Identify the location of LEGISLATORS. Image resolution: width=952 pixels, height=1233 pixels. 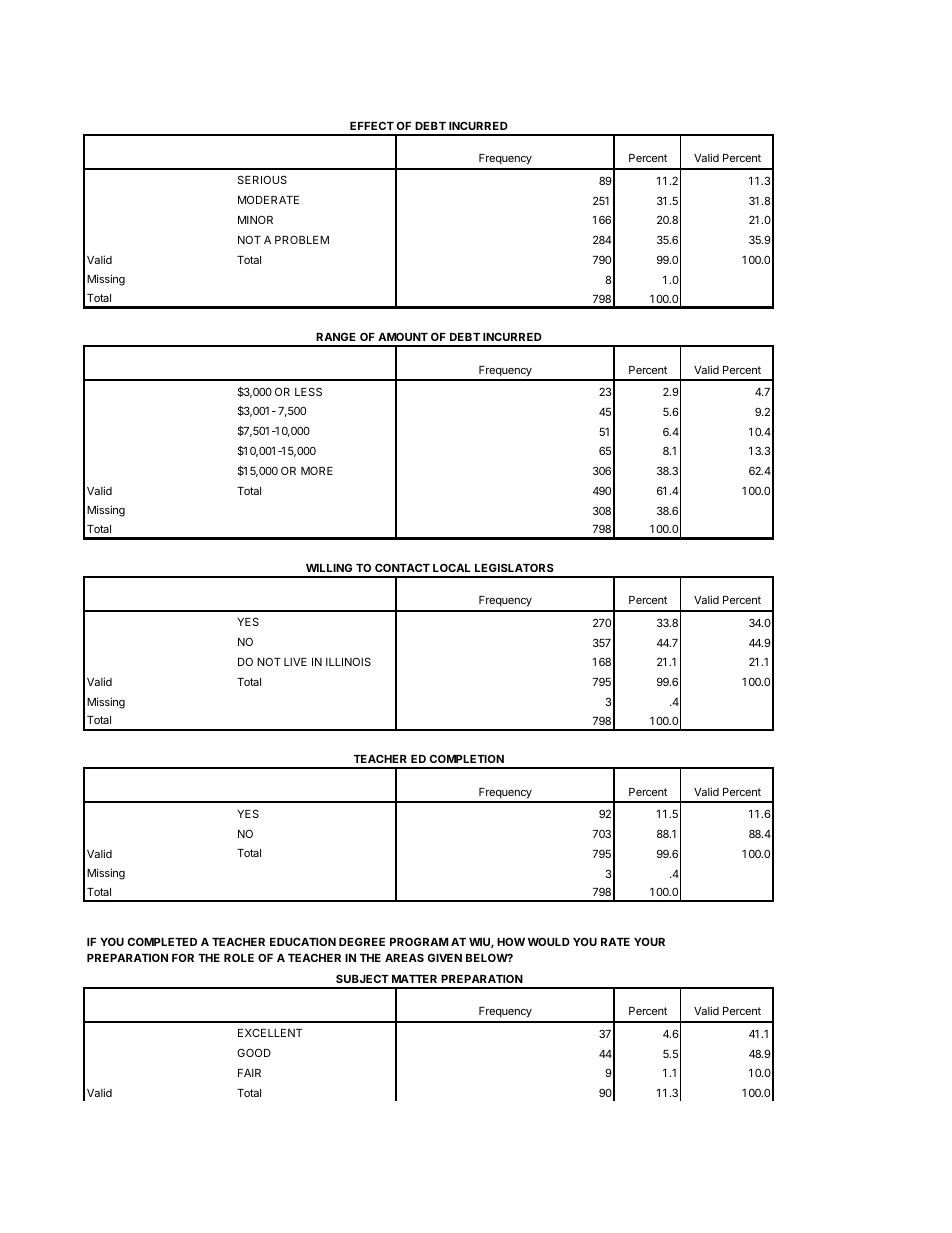
(514, 567).
